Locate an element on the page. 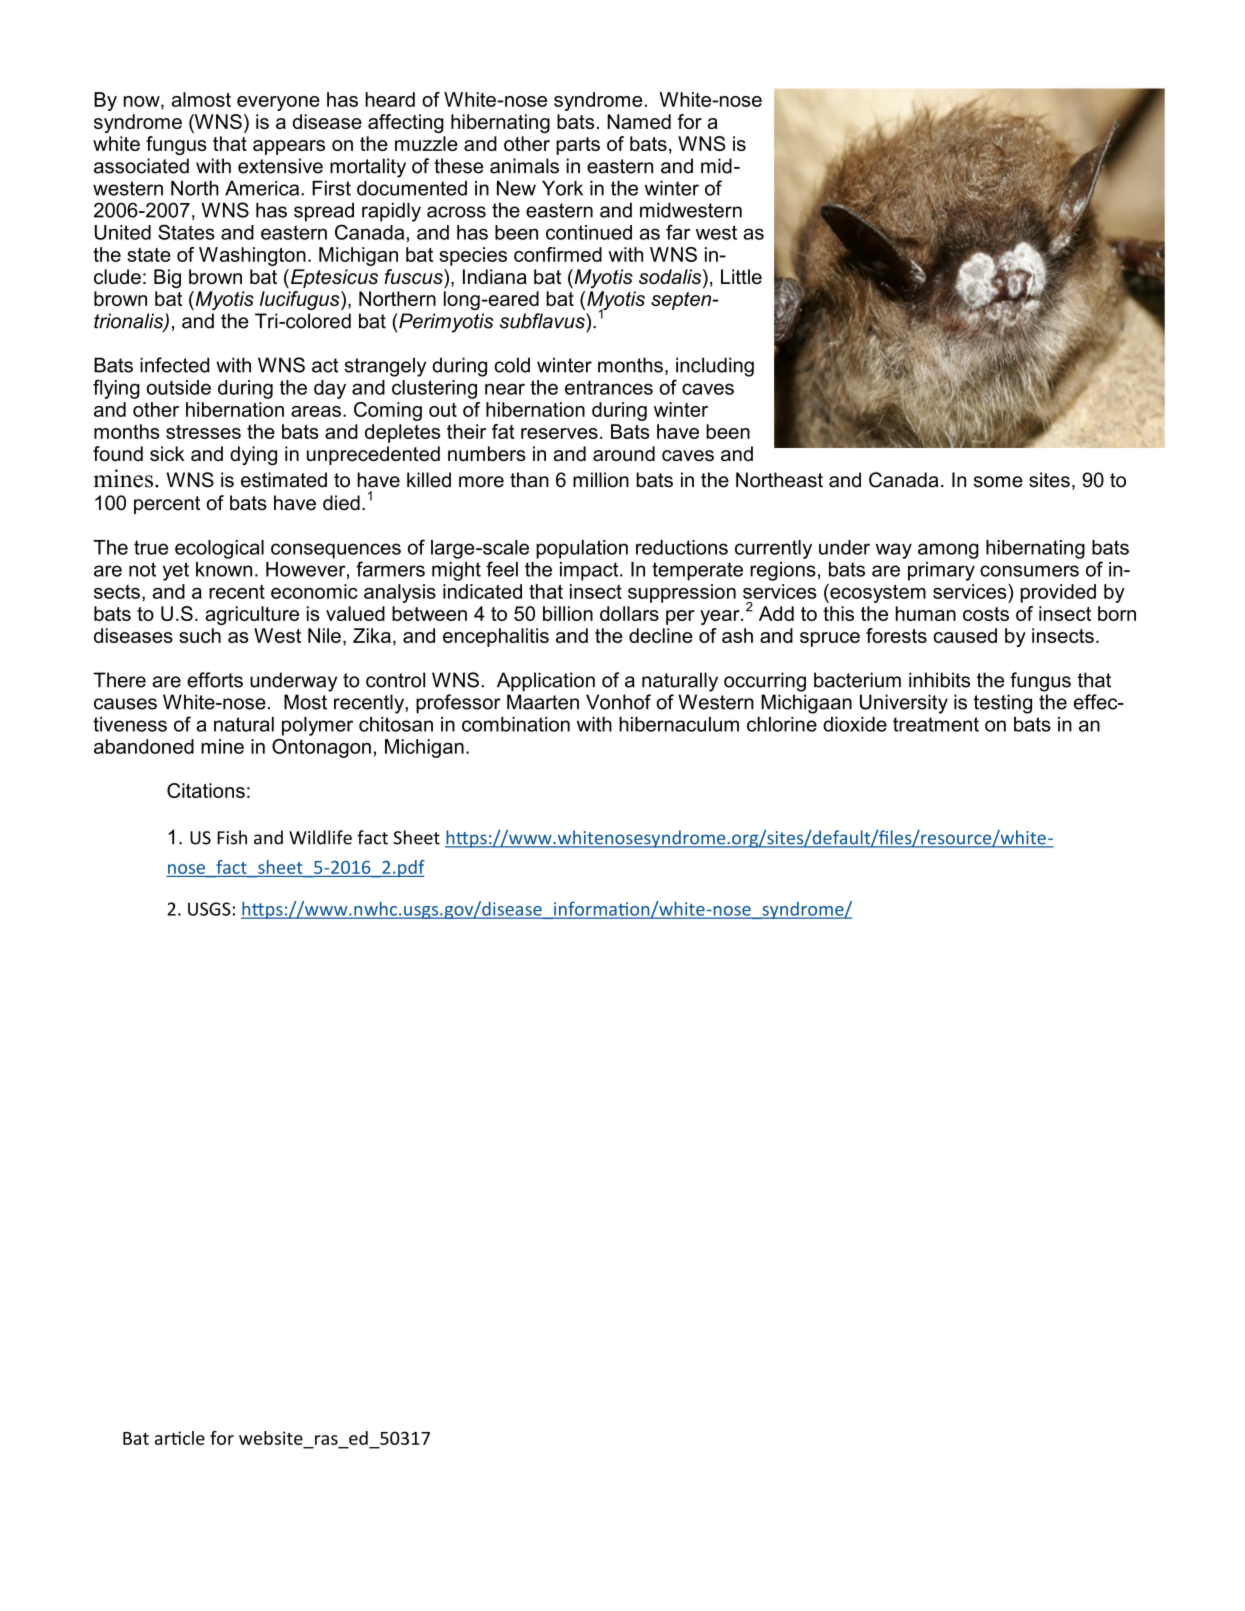 Image resolution: width=1245 pixels, height=1611 pixels. Wildlife is located at coordinates (320, 837).
